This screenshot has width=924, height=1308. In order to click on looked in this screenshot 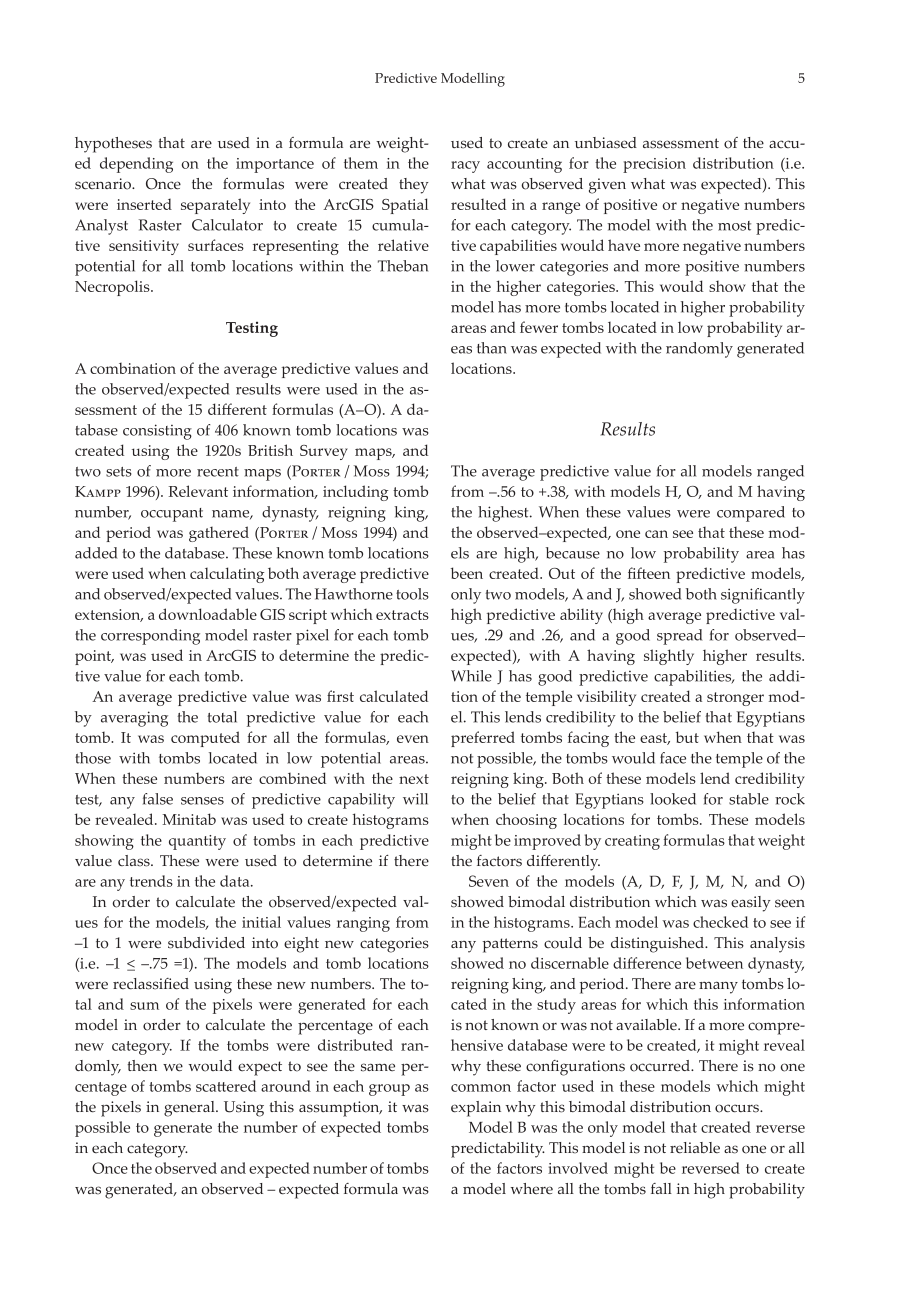, I will do `click(673, 799)`.
